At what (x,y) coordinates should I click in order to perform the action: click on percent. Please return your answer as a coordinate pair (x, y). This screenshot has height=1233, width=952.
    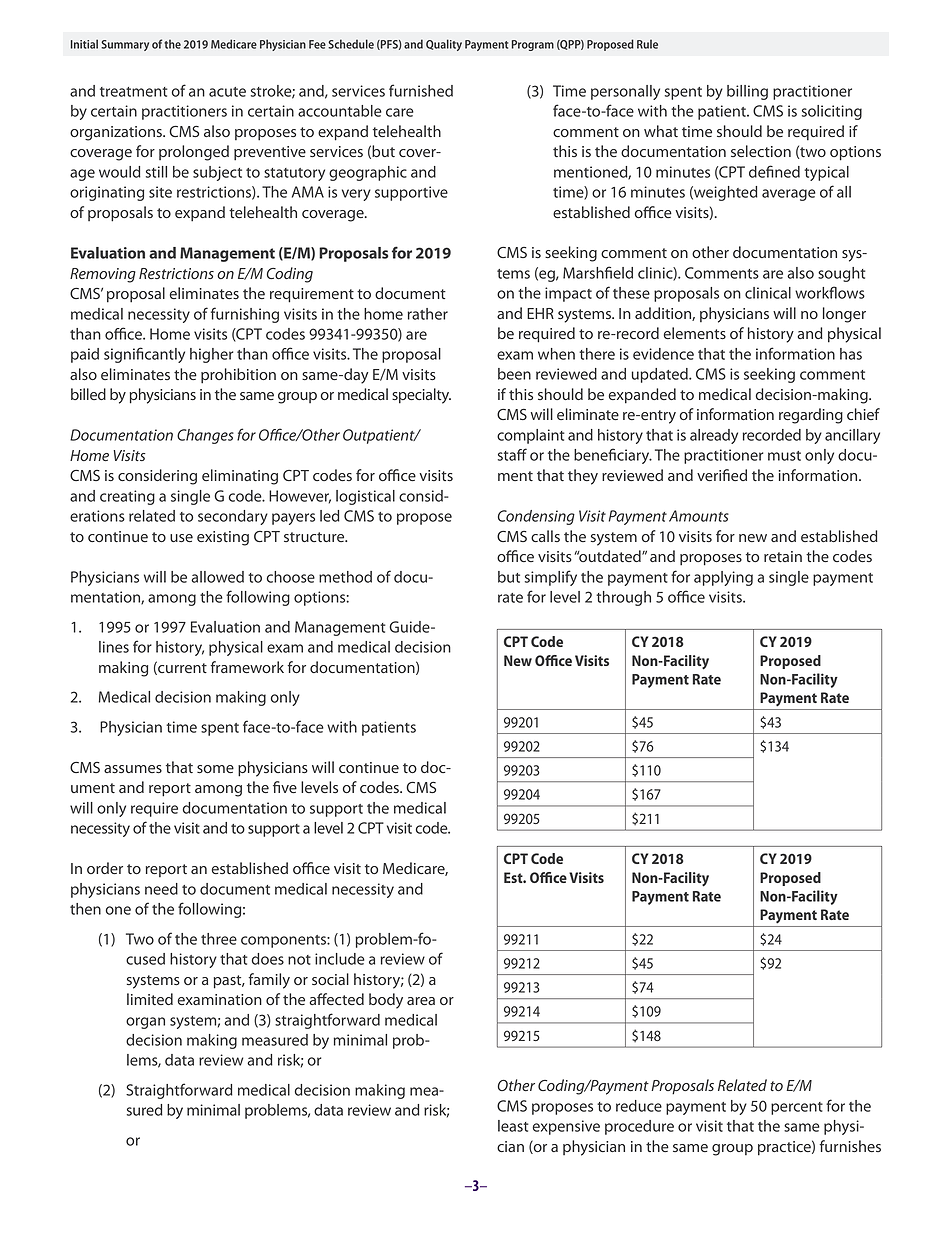
    Looking at the image, I should click on (797, 1108).
